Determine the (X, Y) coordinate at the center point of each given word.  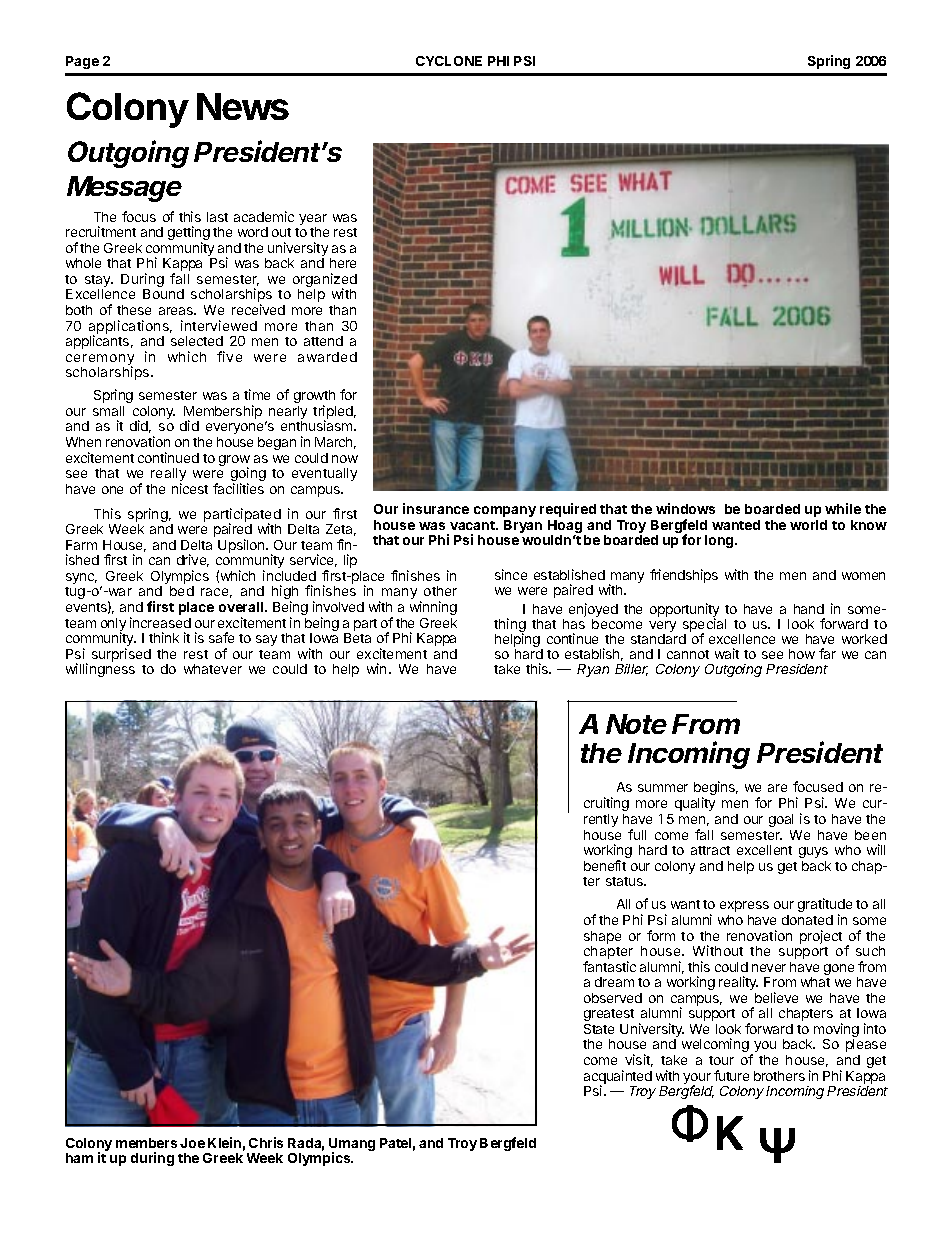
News (243, 106)
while (843, 508)
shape (602, 937)
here (343, 263)
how (802, 654)
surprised (121, 655)
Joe (192, 1143)
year (313, 221)
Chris (266, 1142)
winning (433, 608)
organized (325, 281)
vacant (473, 525)
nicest (190, 488)
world (808, 525)
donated (807, 920)
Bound (163, 294)
